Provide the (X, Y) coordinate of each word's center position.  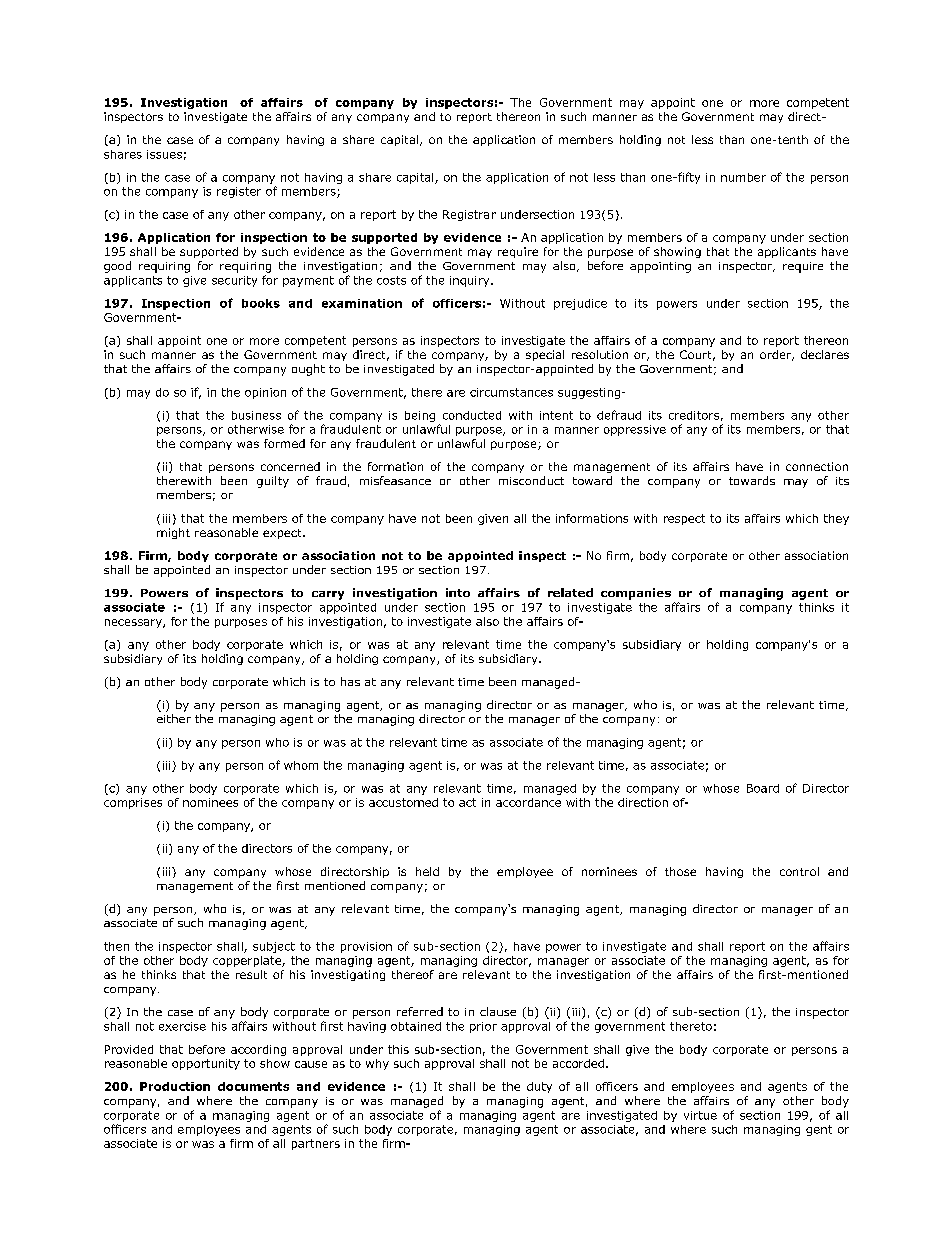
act (467, 802)
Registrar (469, 215)
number (743, 177)
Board (763, 788)
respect (684, 519)
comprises (133, 803)
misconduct (531, 480)
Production (175, 1086)
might (173, 533)
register (239, 192)
